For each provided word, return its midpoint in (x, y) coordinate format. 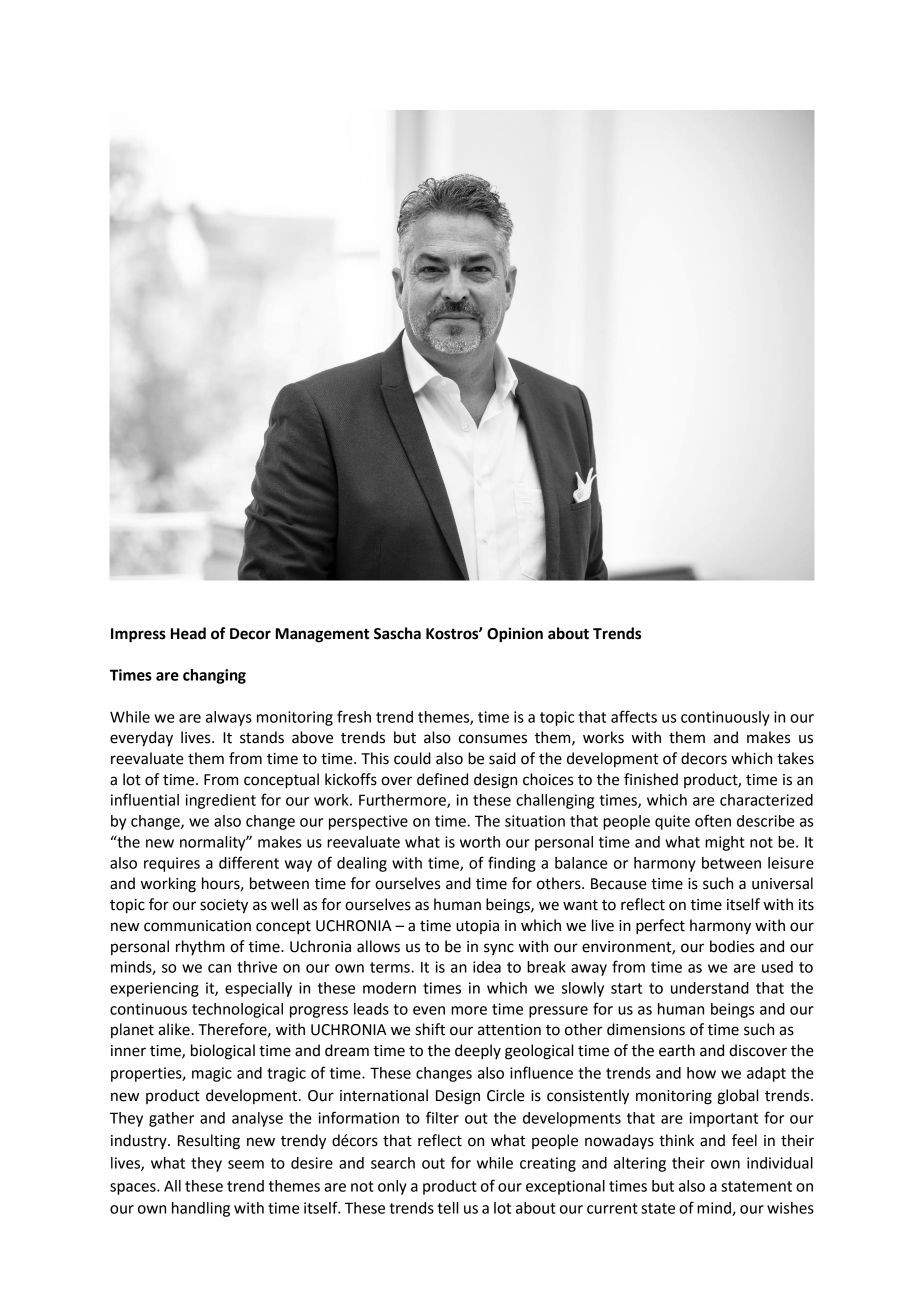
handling (201, 1209)
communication (197, 926)
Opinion (515, 635)
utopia (477, 927)
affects (634, 716)
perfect (660, 927)
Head (188, 633)
